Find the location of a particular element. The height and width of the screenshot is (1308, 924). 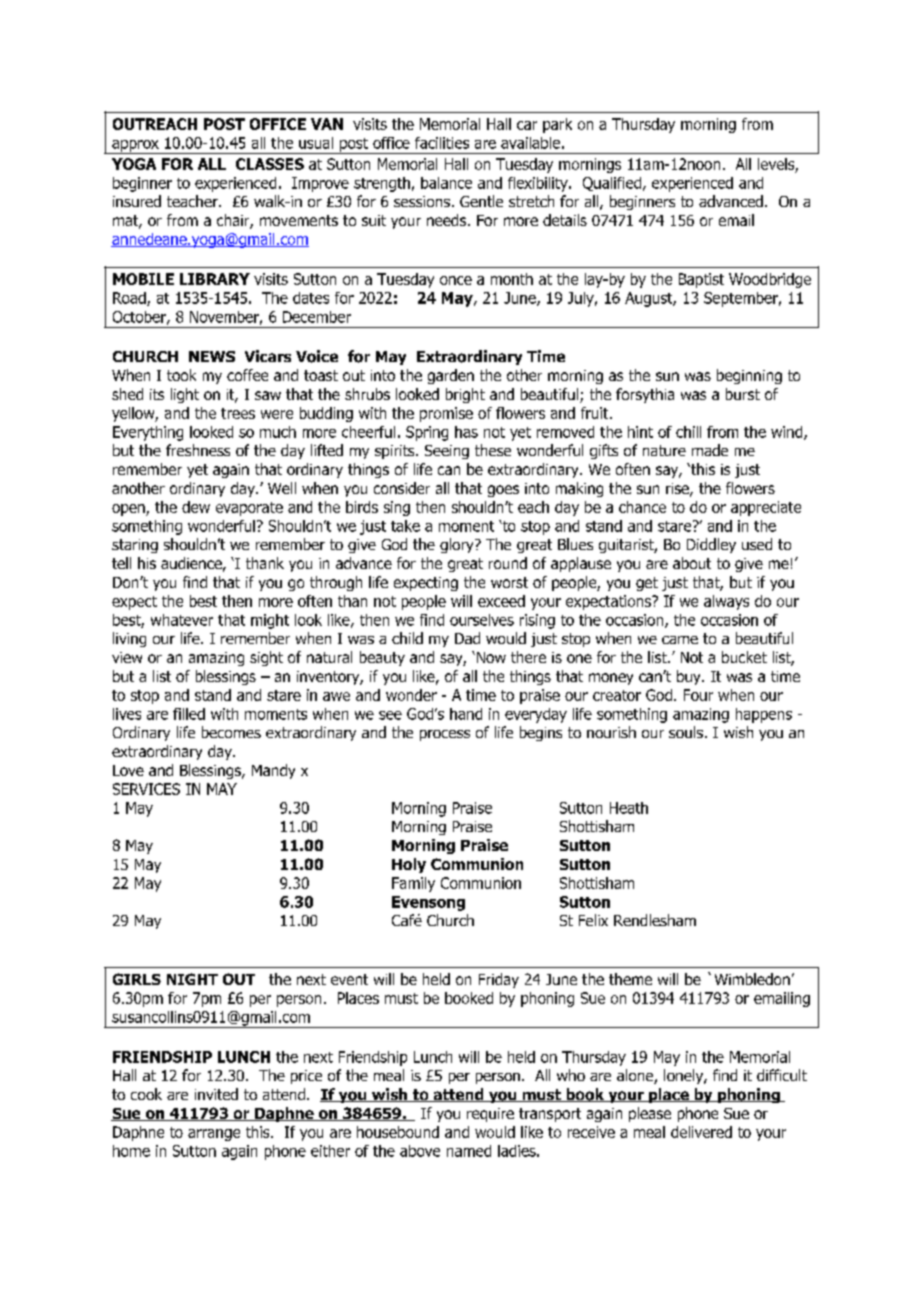

Qualified is located at coordinates (613, 184).
